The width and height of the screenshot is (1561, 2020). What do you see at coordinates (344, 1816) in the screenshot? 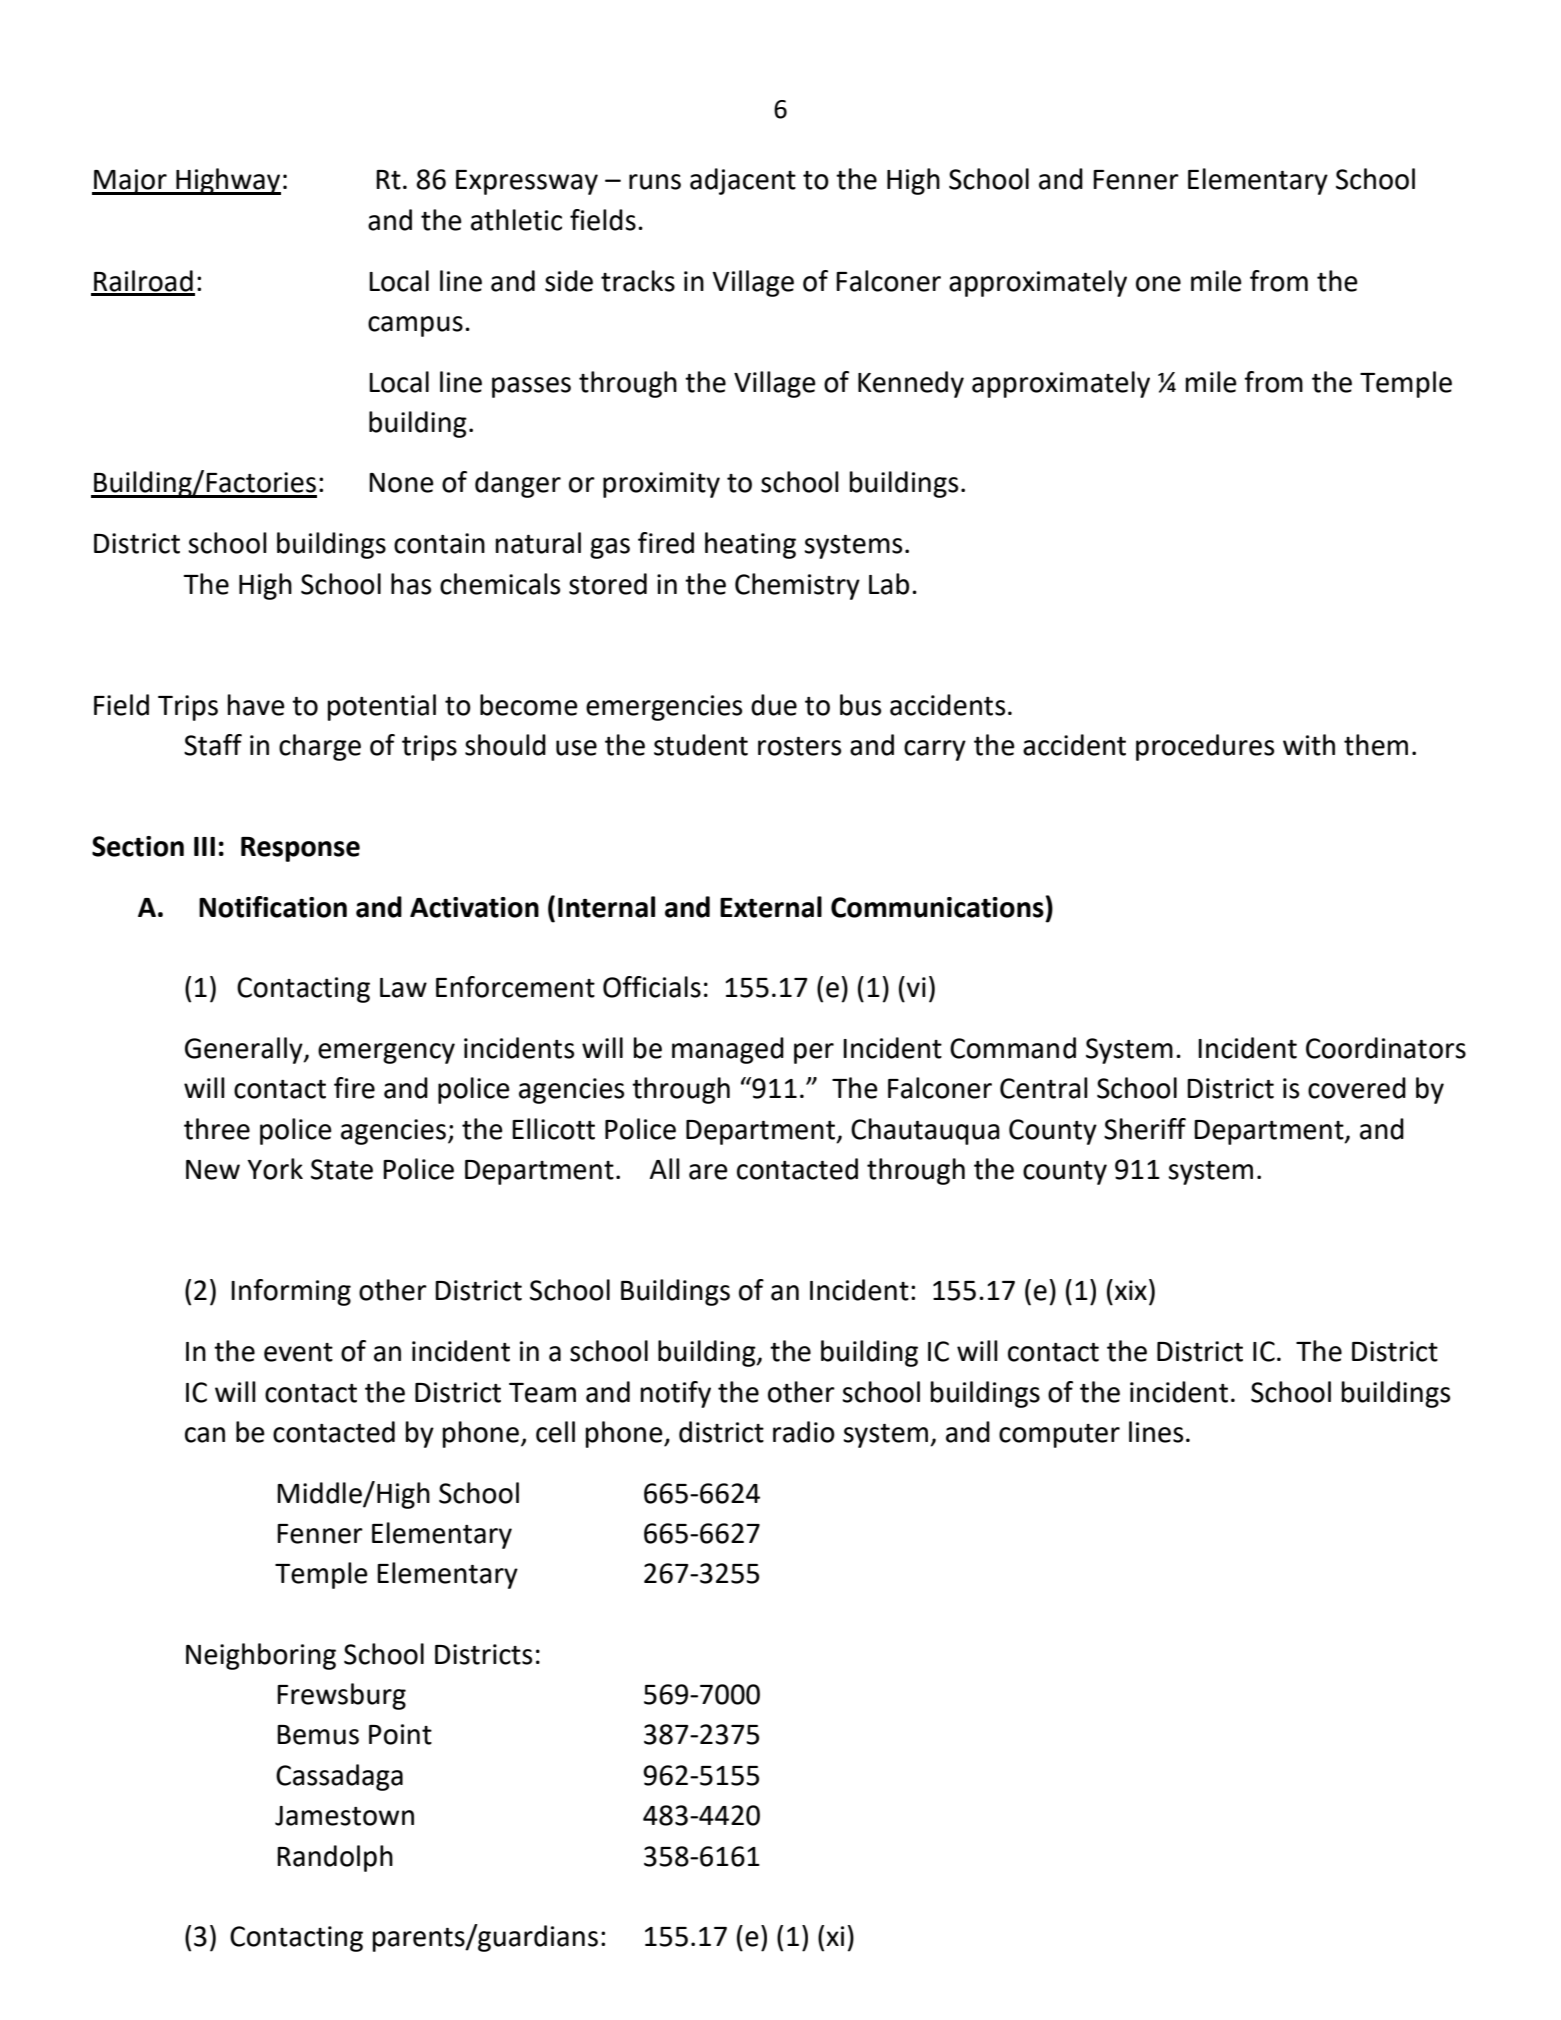
I see `Jamestown` at bounding box center [344, 1816].
